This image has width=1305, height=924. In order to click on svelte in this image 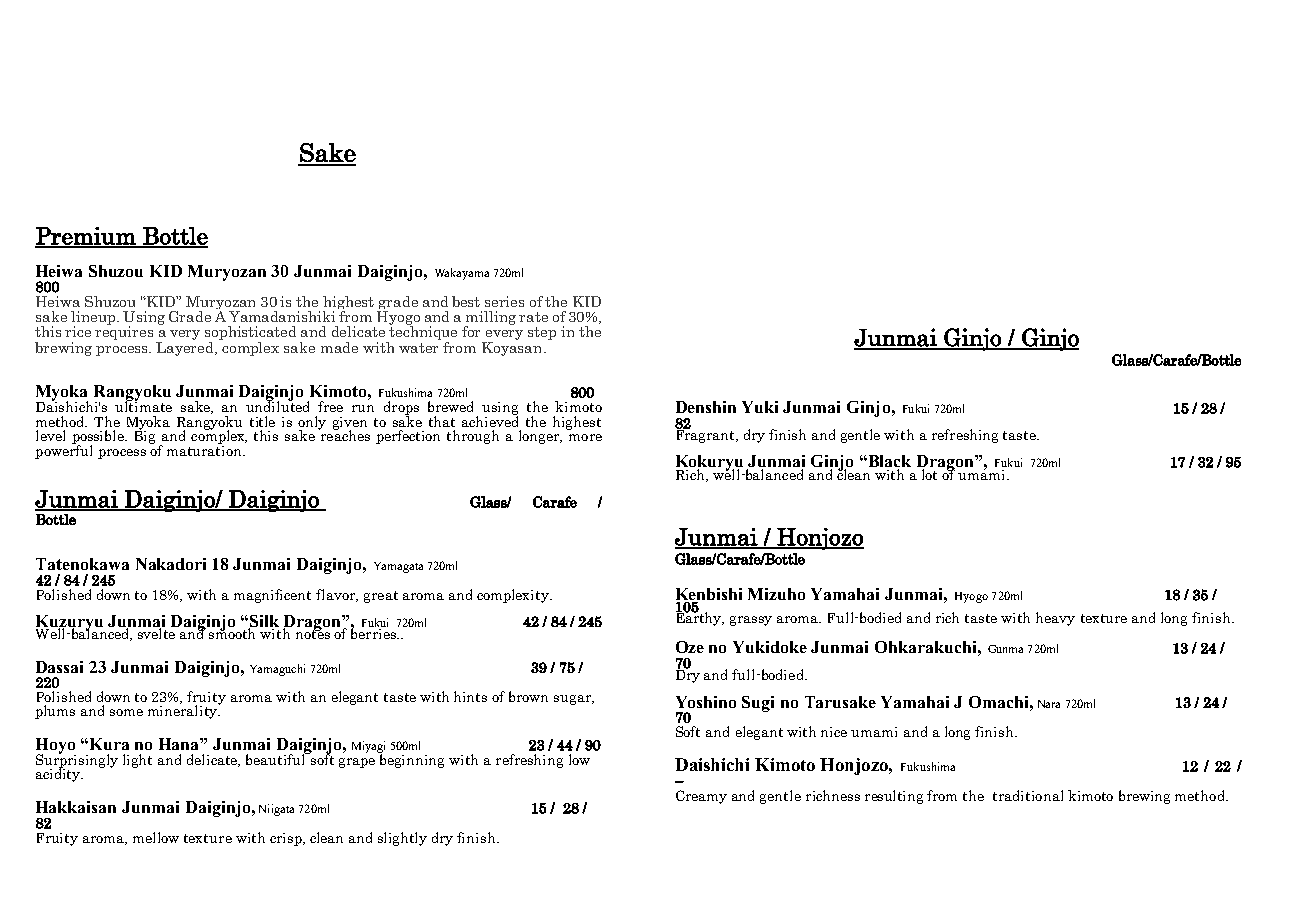, I will do `click(158, 632)`.
